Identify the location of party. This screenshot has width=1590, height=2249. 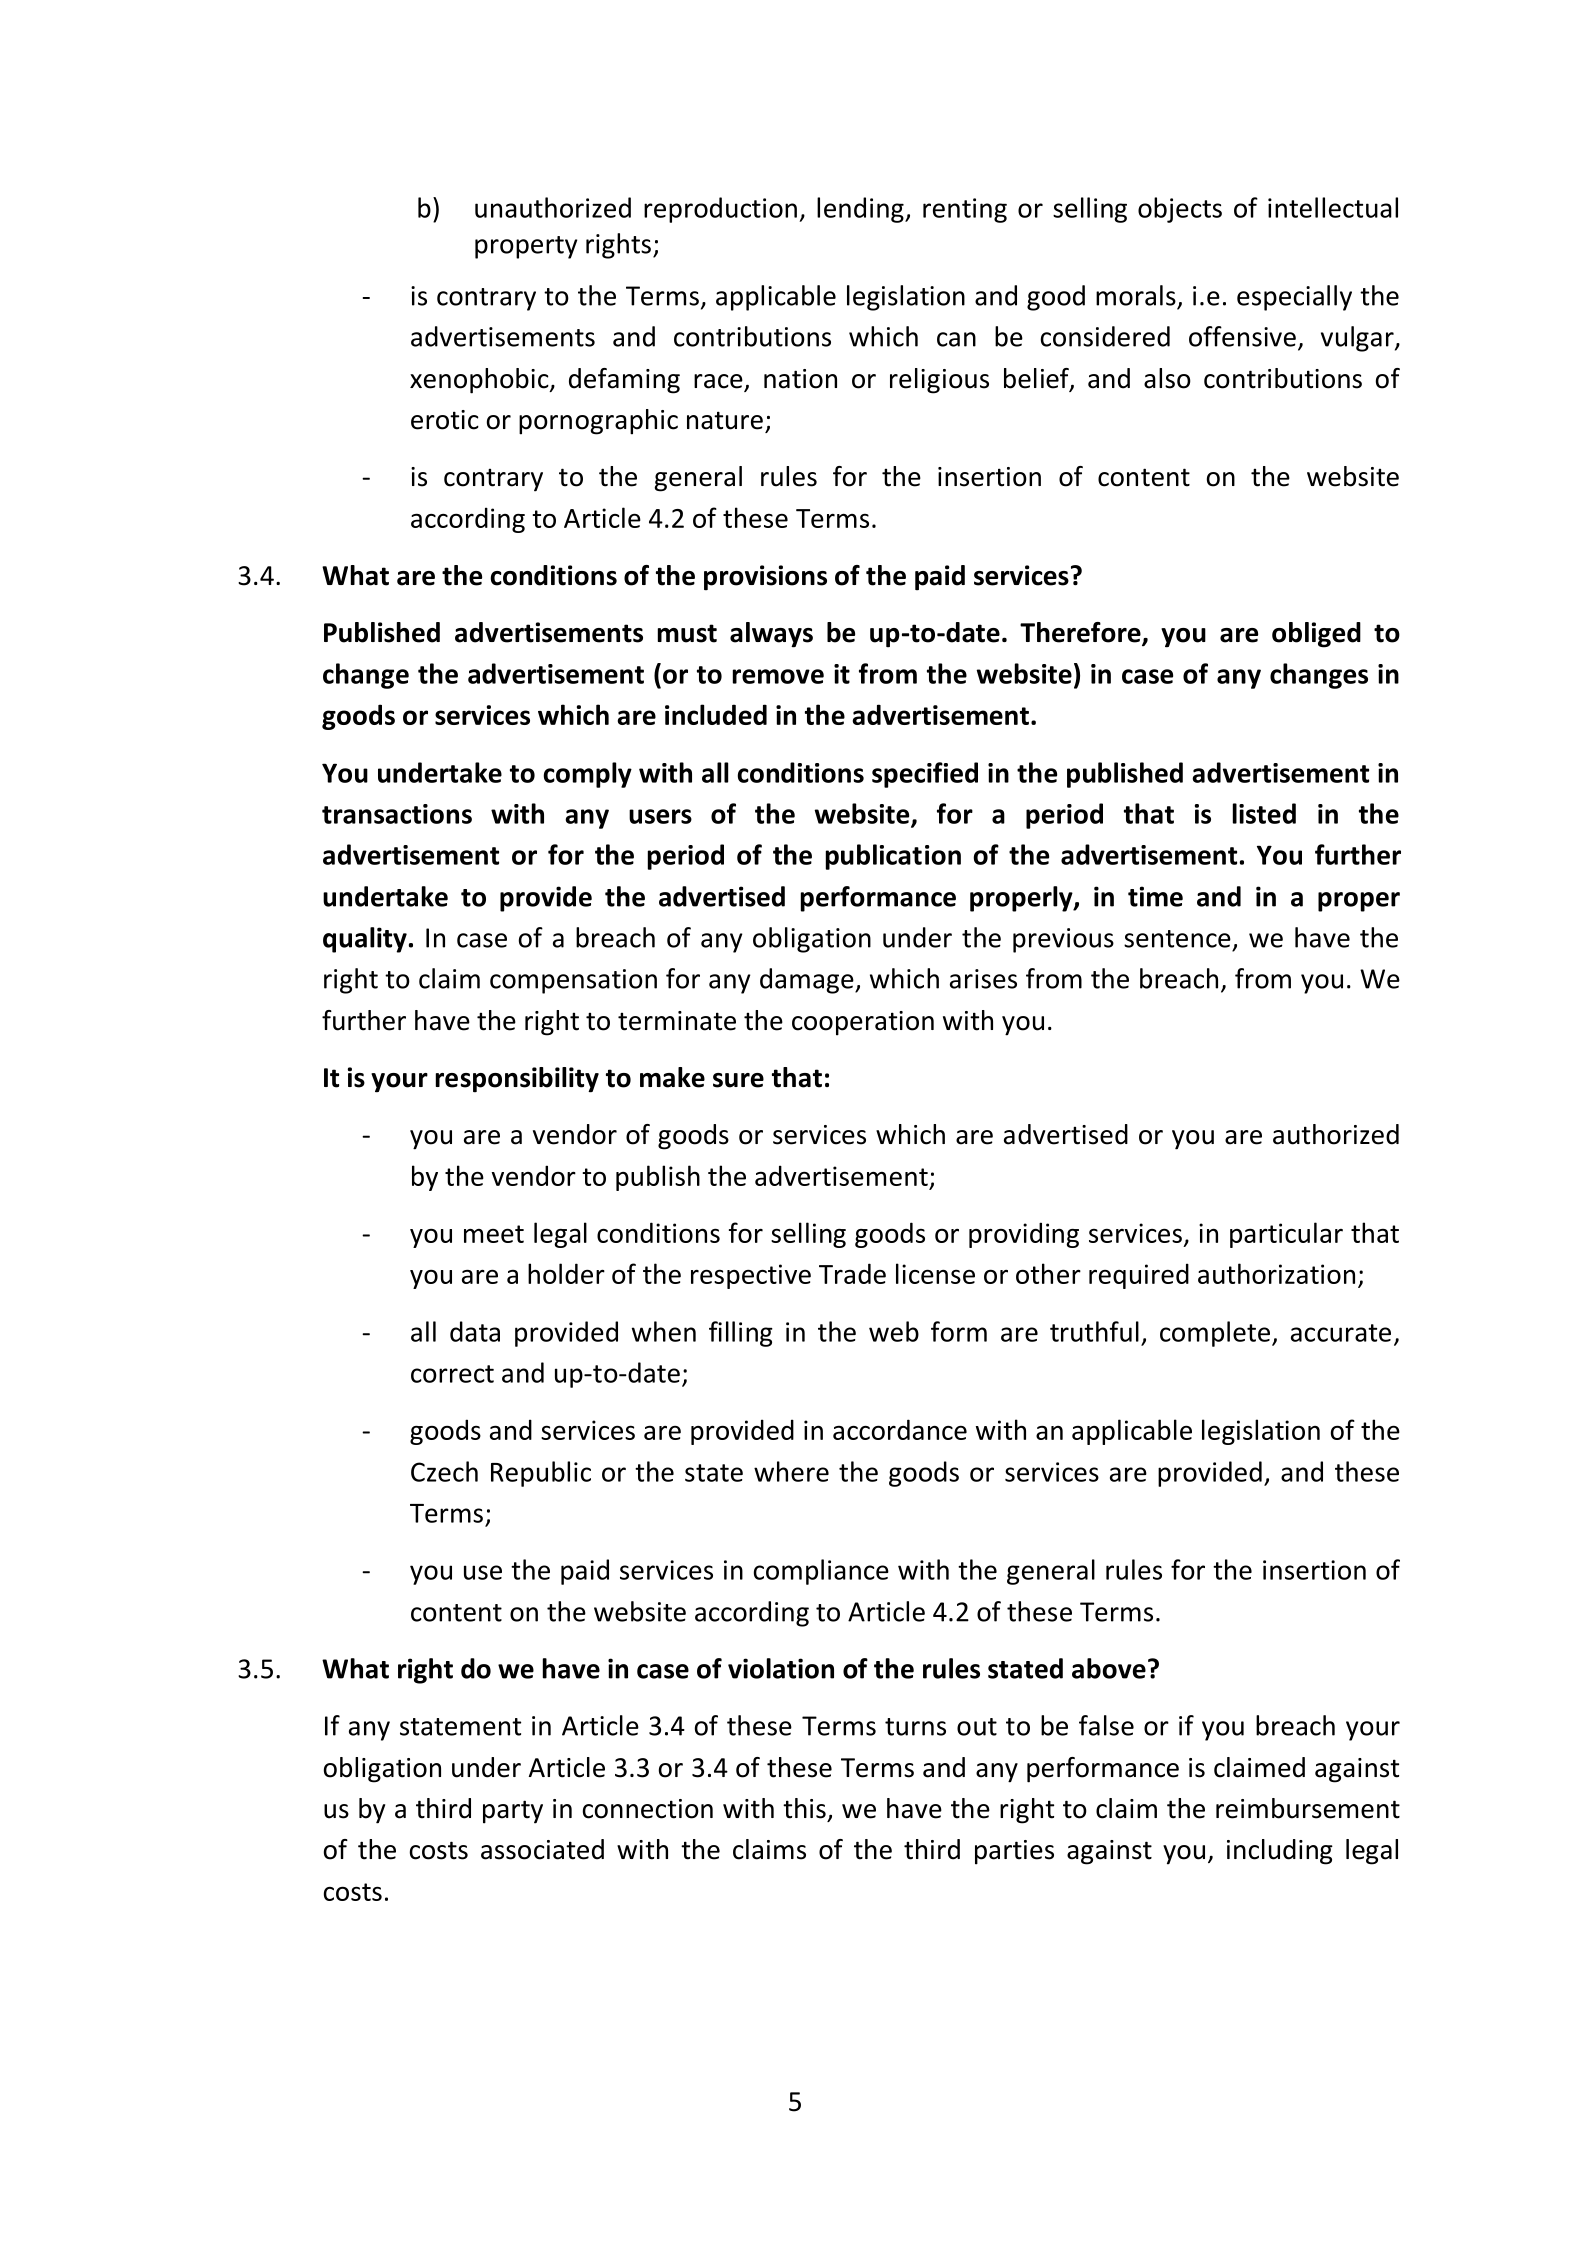
(513, 1812).
